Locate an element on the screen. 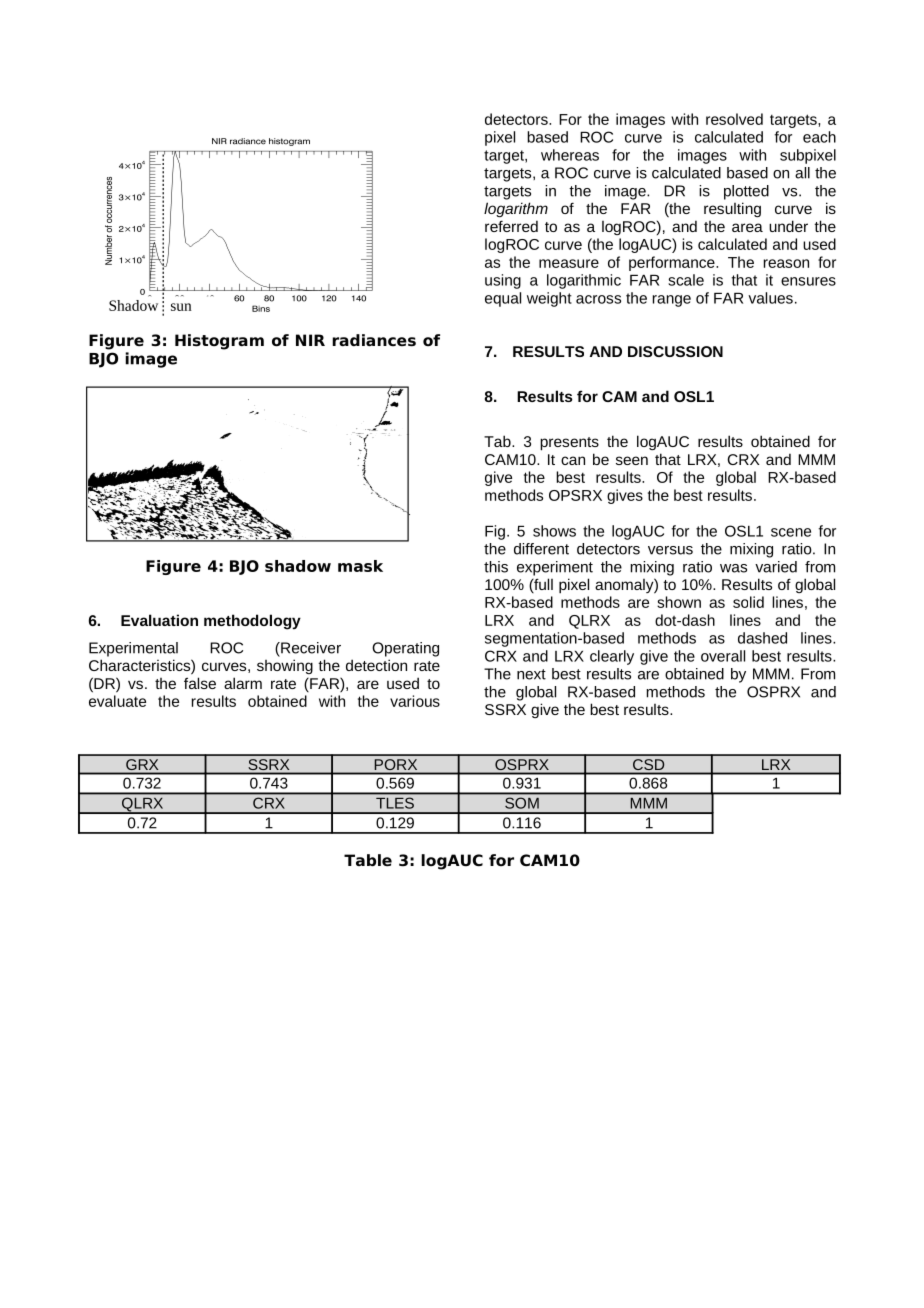  NIR is located at coordinates (310, 340).
